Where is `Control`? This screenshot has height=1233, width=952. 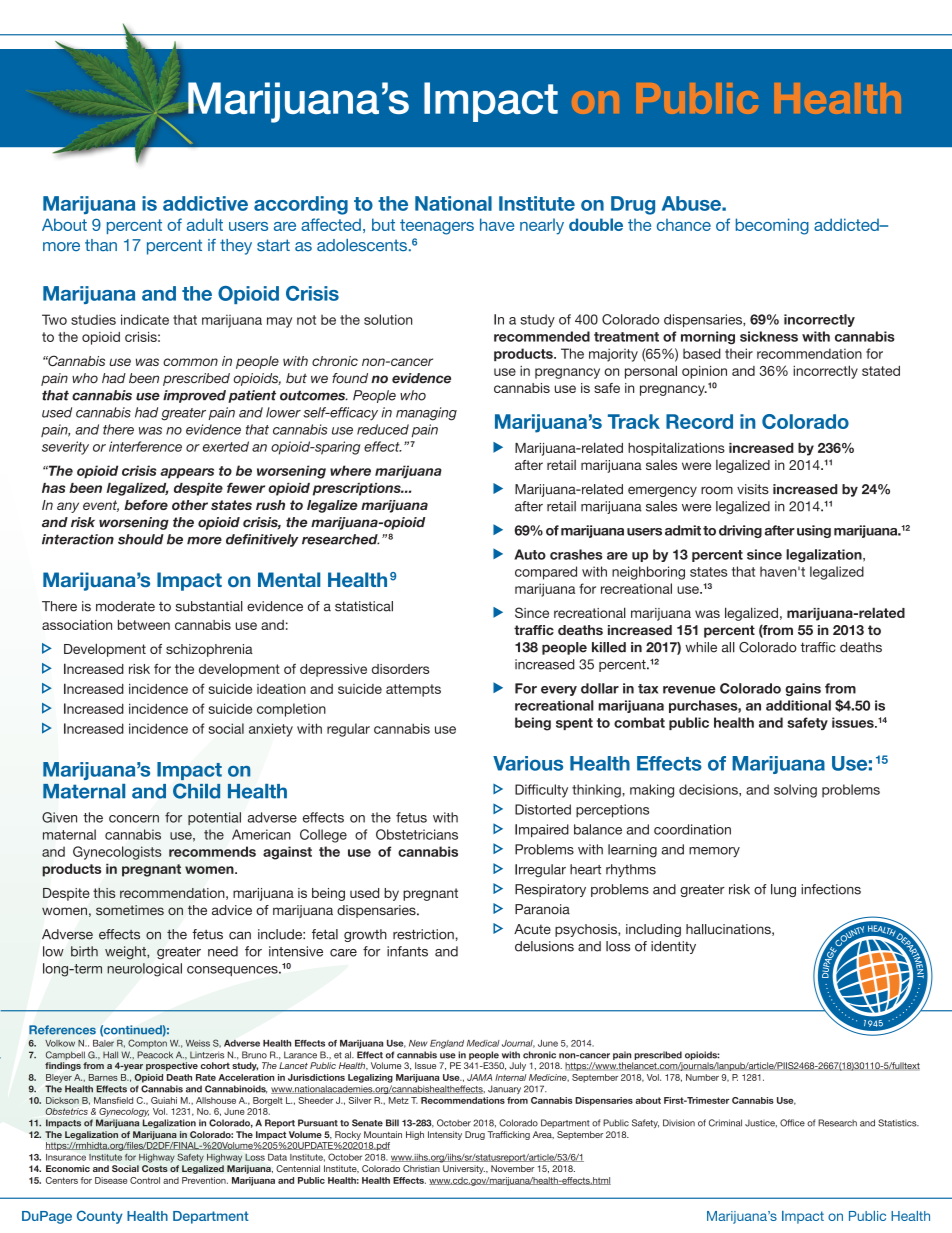
Control is located at coordinates (145, 1180).
